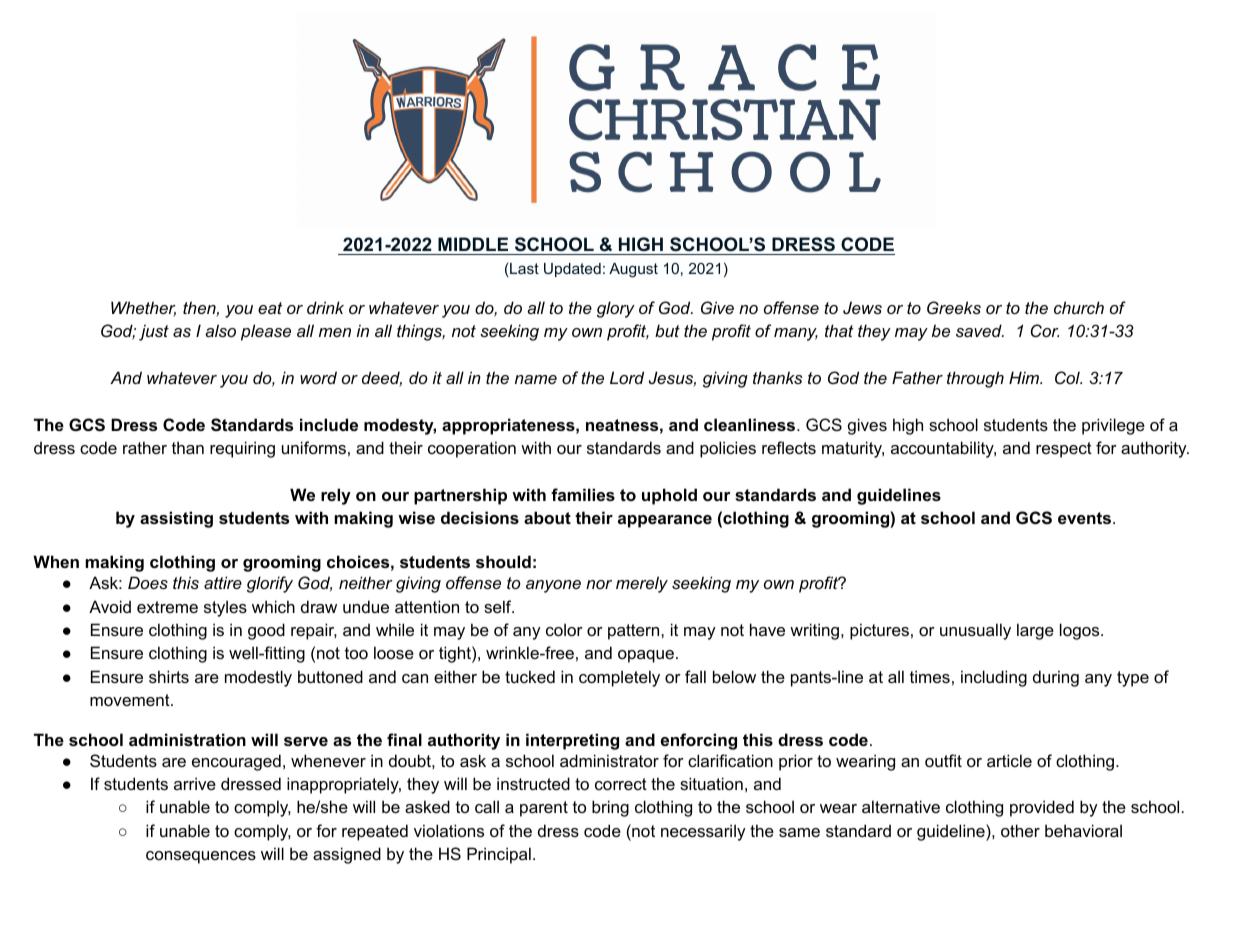 Image resolution: width=1233 pixels, height=952 pixels. I want to click on Greeks, so click(954, 307).
